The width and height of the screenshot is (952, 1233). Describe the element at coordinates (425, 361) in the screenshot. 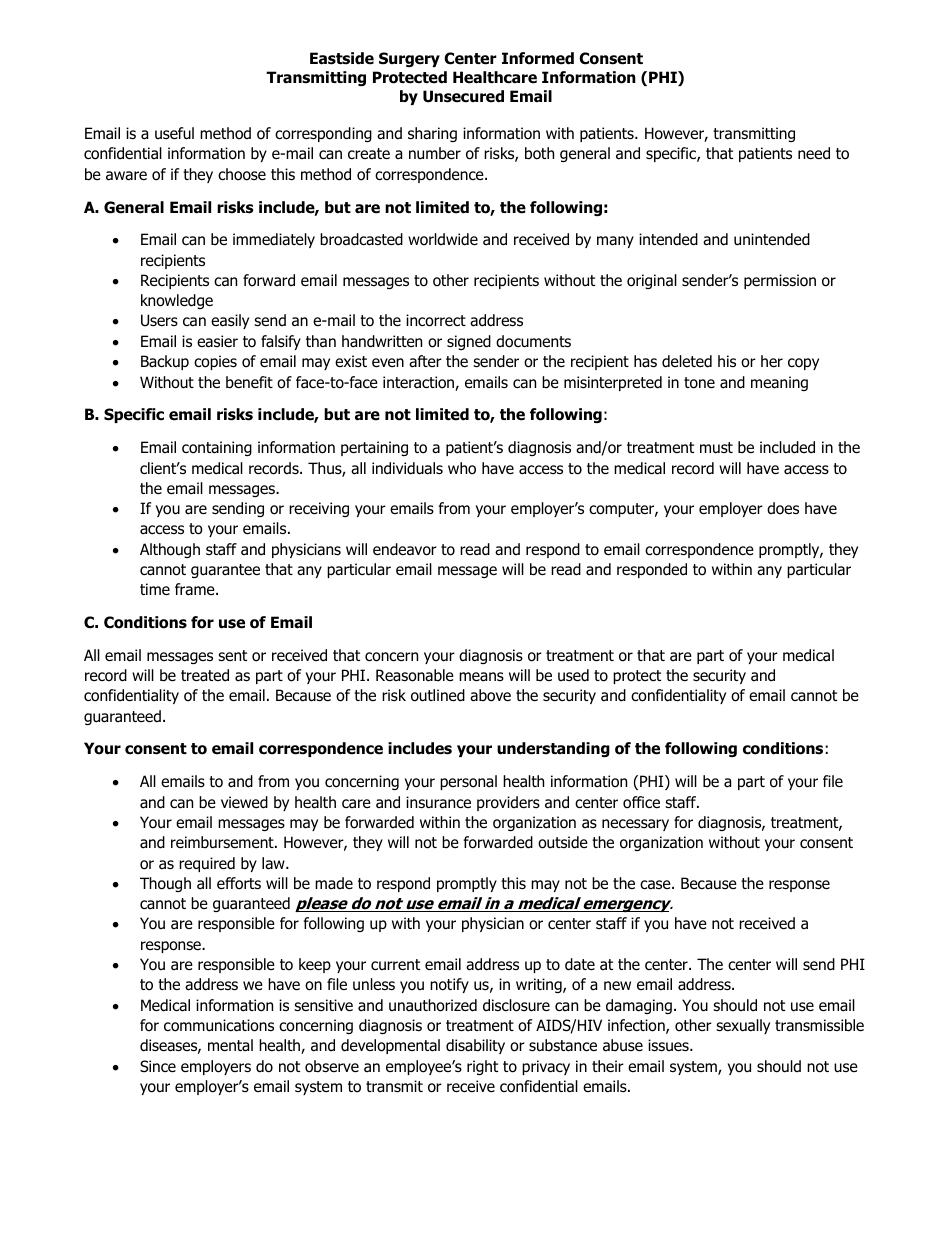

I see `after` at that location.
